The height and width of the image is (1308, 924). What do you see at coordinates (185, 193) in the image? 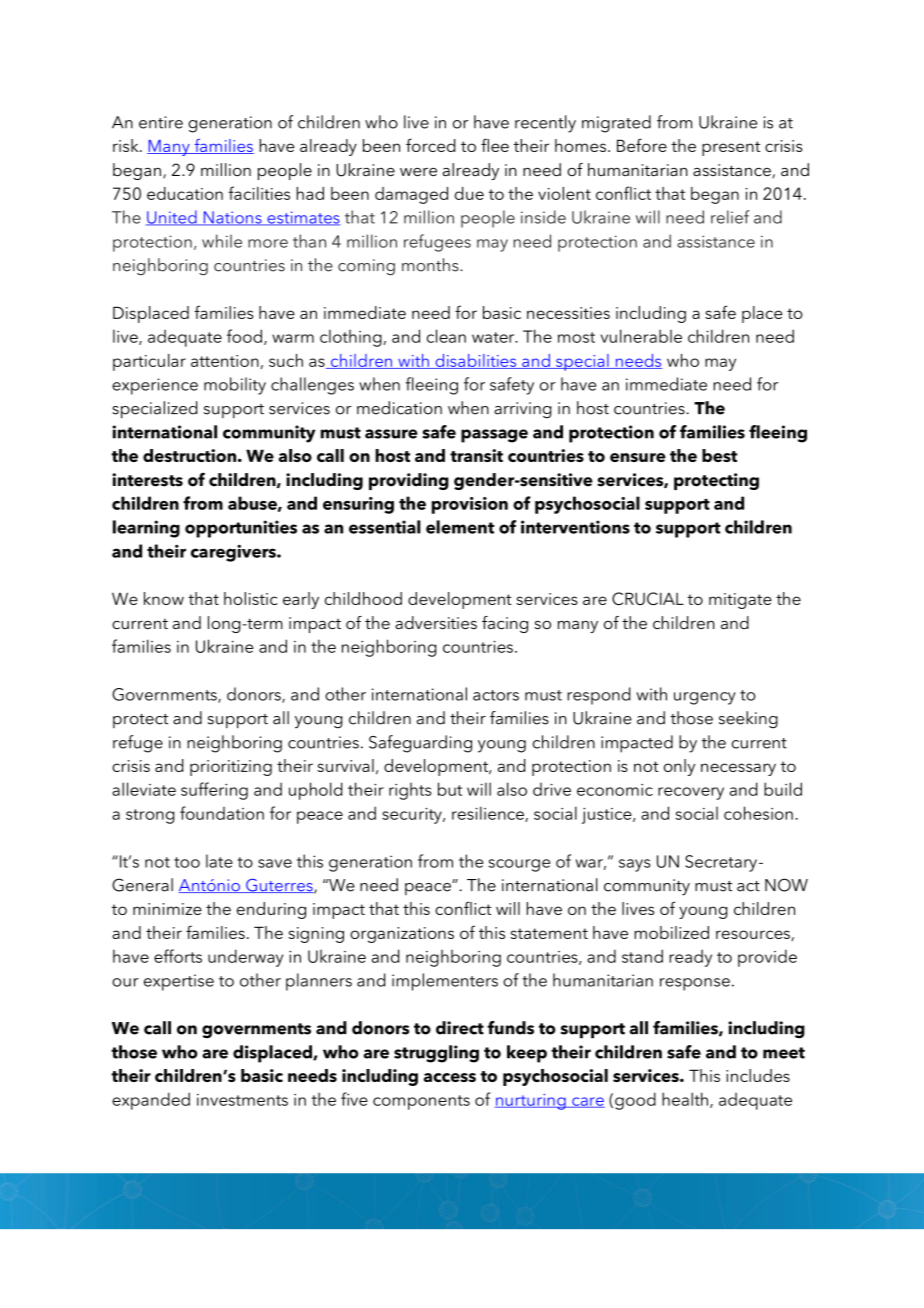
I see `education` at bounding box center [185, 193].
